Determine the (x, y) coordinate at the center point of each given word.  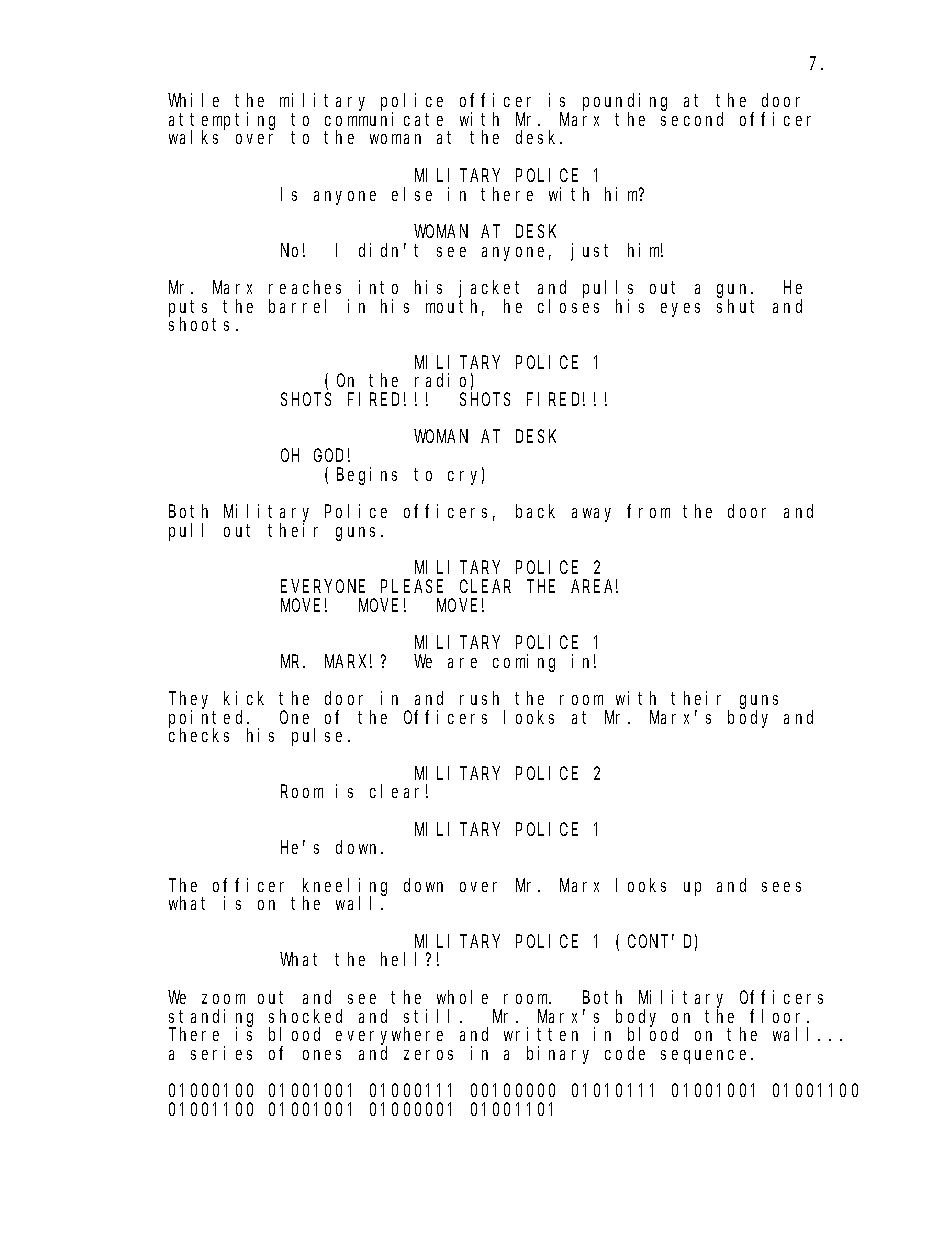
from (648, 511)
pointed (208, 719)
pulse (317, 737)
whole (462, 997)
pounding (625, 103)
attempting (222, 122)
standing (211, 1018)
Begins (367, 476)
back (535, 511)
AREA (594, 586)
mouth (455, 307)
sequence (706, 1057)
